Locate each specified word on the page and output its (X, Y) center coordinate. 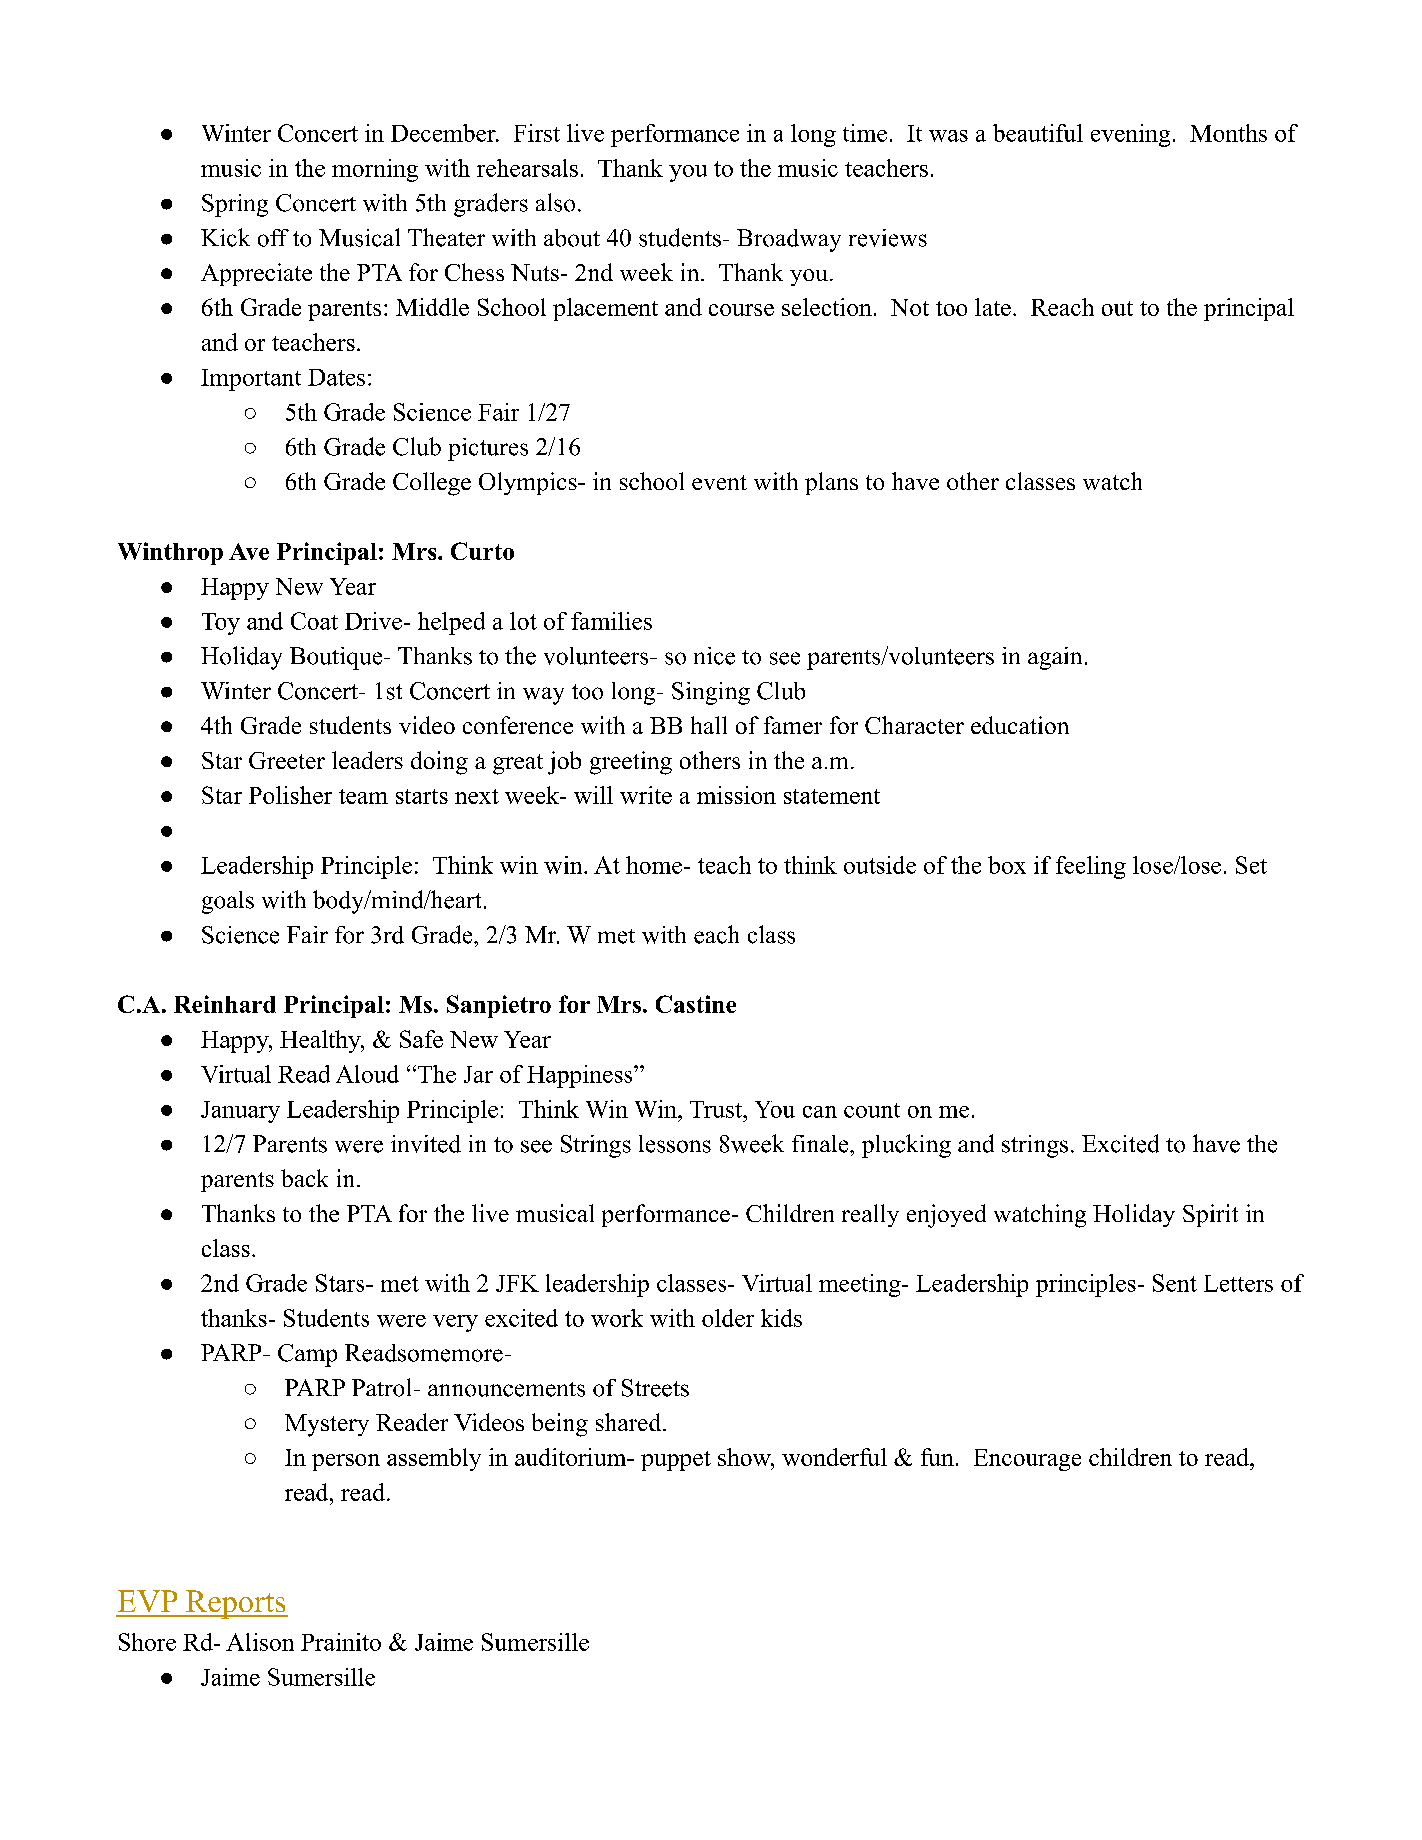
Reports (236, 1604)
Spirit (1210, 1215)
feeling (1091, 867)
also (555, 202)
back (304, 1178)
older (728, 1318)
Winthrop (170, 553)
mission (736, 795)
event (719, 482)
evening (1130, 135)
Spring (235, 205)
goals (228, 902)
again (1055, 658)
